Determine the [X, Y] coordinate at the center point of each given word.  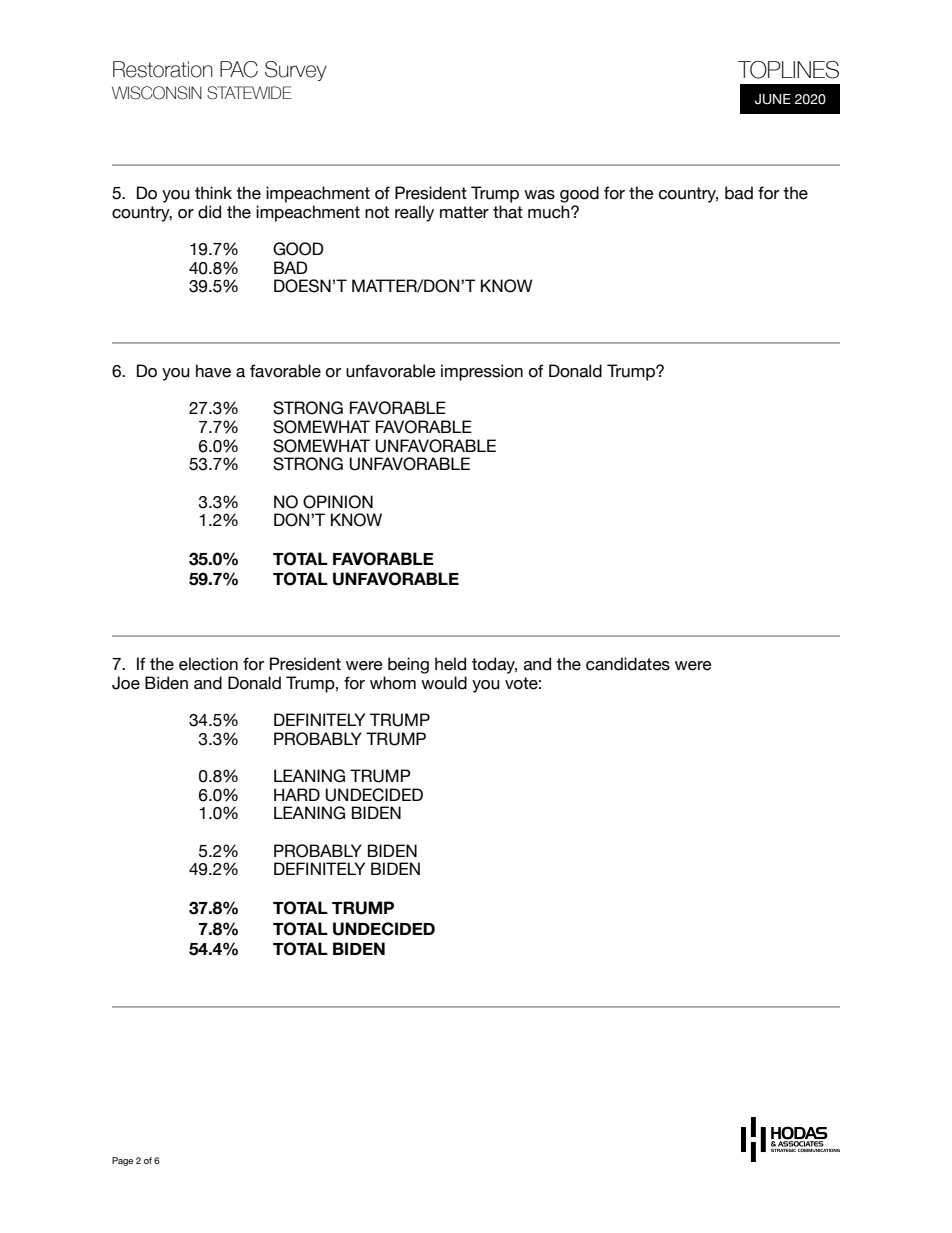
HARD [297, 794]
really [414, 213]
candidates [628, 664]
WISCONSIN [157, 93]
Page [122, 1161]
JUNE [773, 99]
